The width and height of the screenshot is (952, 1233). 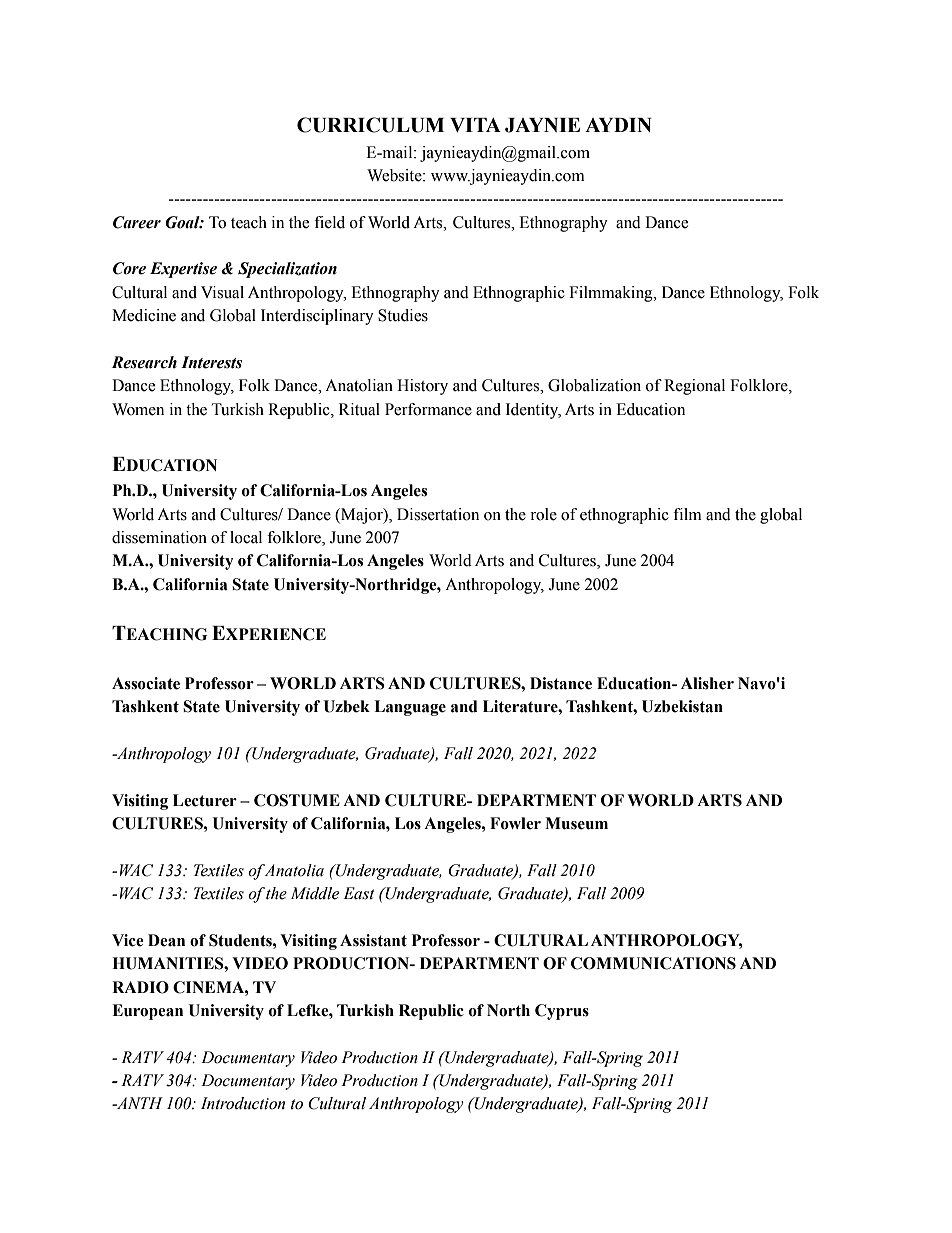 What do you see at coordinates (410, 708) in the screenshot?
I see `Language` at bounding box center [410, 708].
